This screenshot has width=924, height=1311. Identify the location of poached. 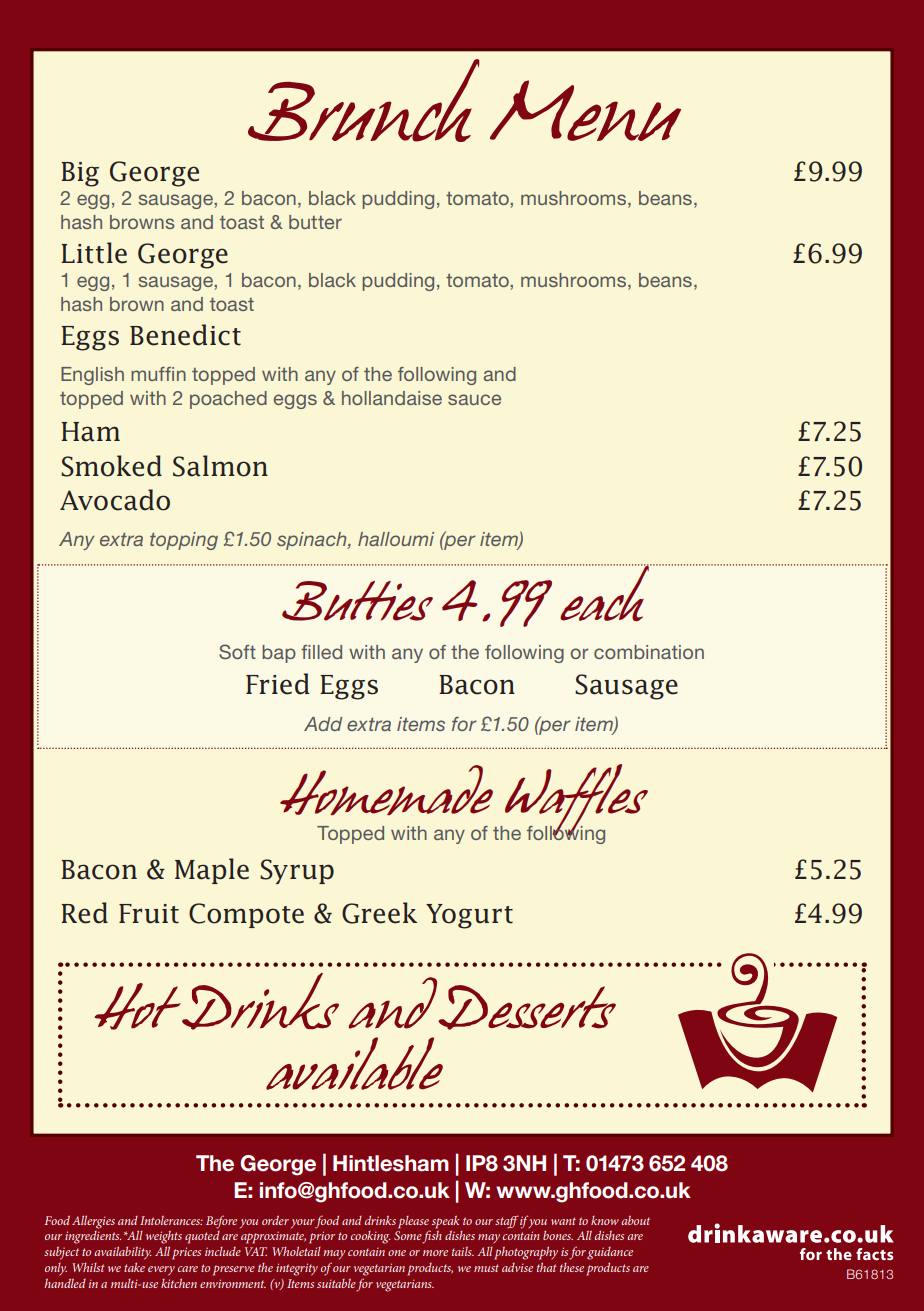
(228, 400).
